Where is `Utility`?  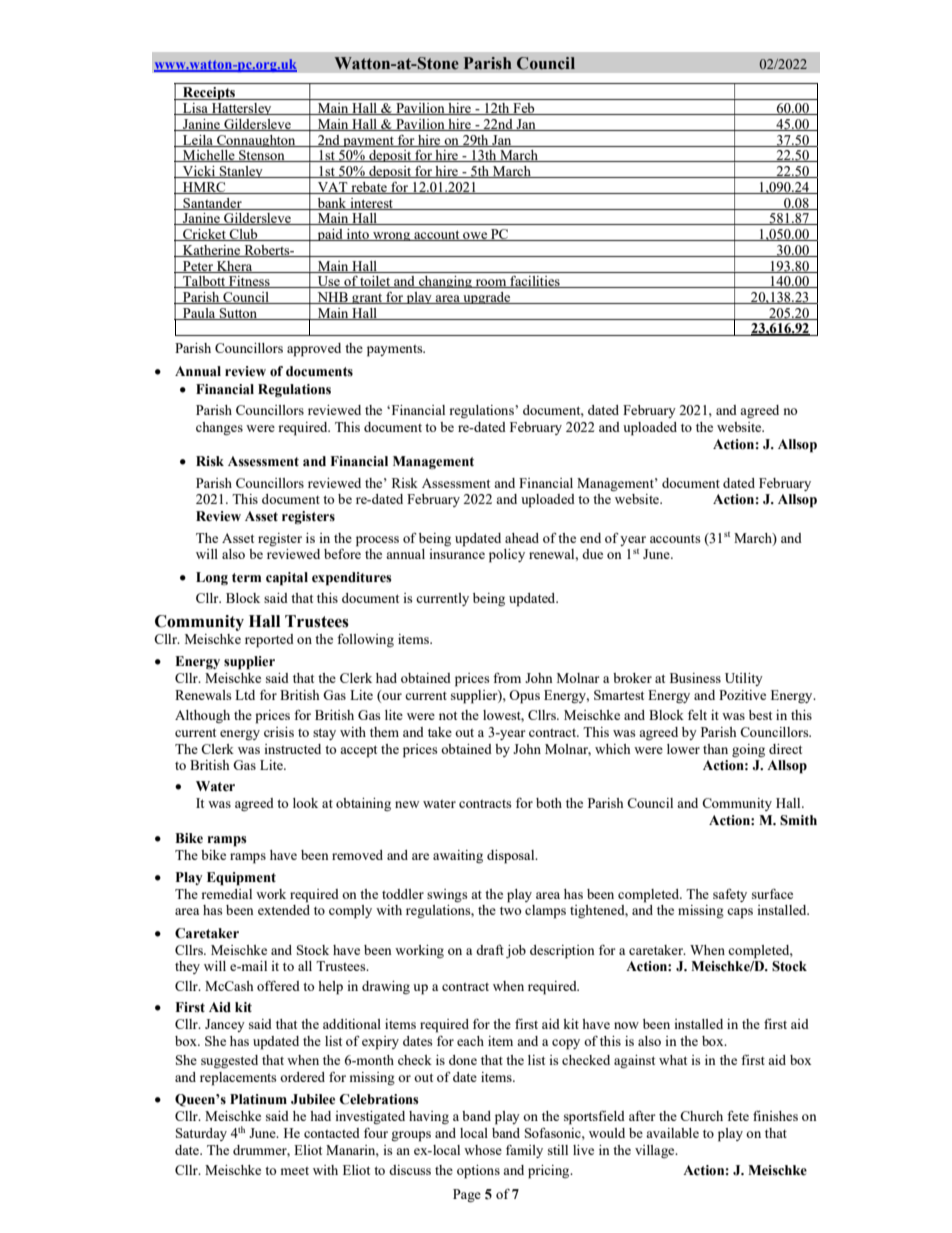
Utility is located at coordinates (744, 679).
